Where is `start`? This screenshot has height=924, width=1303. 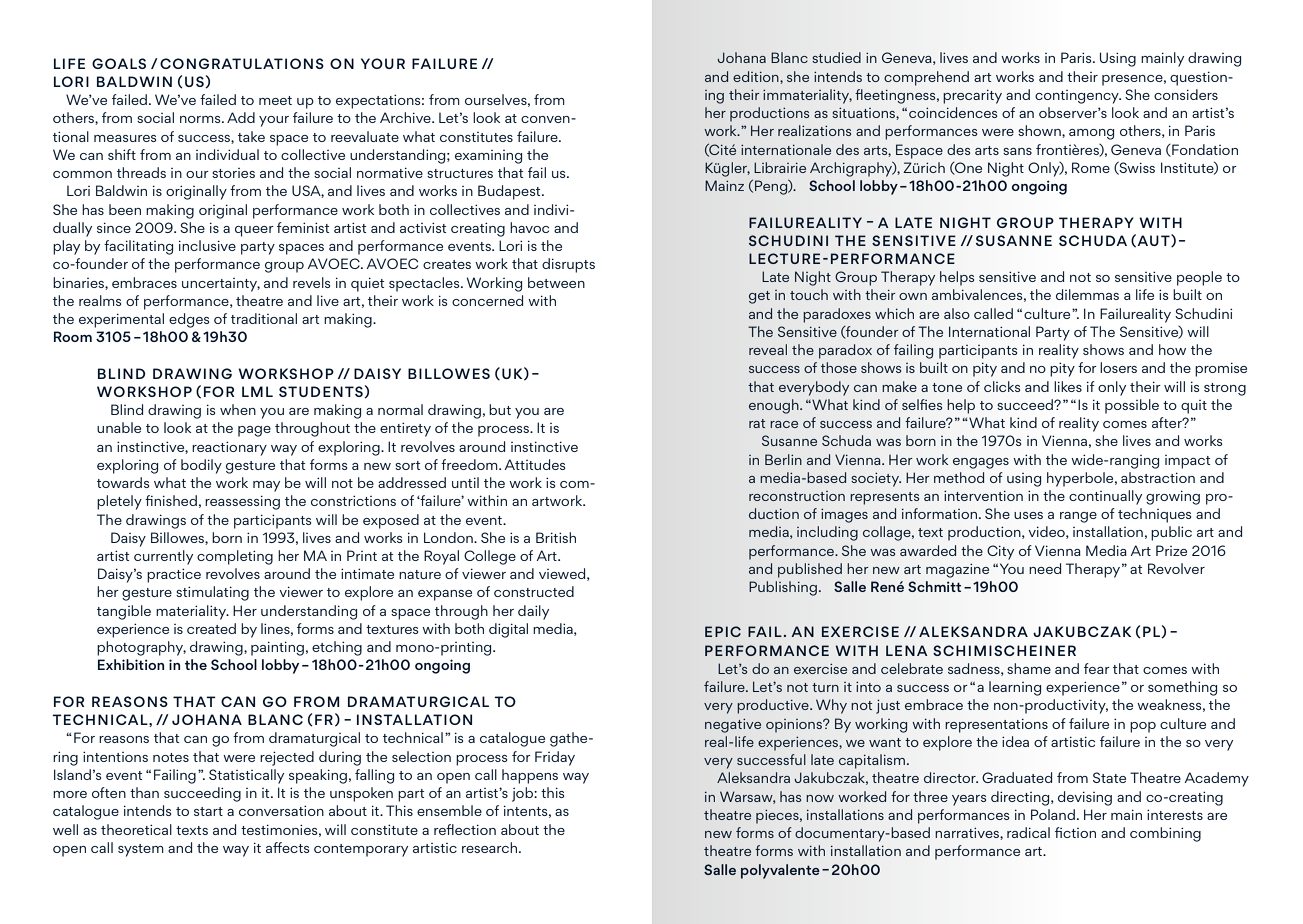
start is located at coordinates (208, 811).
